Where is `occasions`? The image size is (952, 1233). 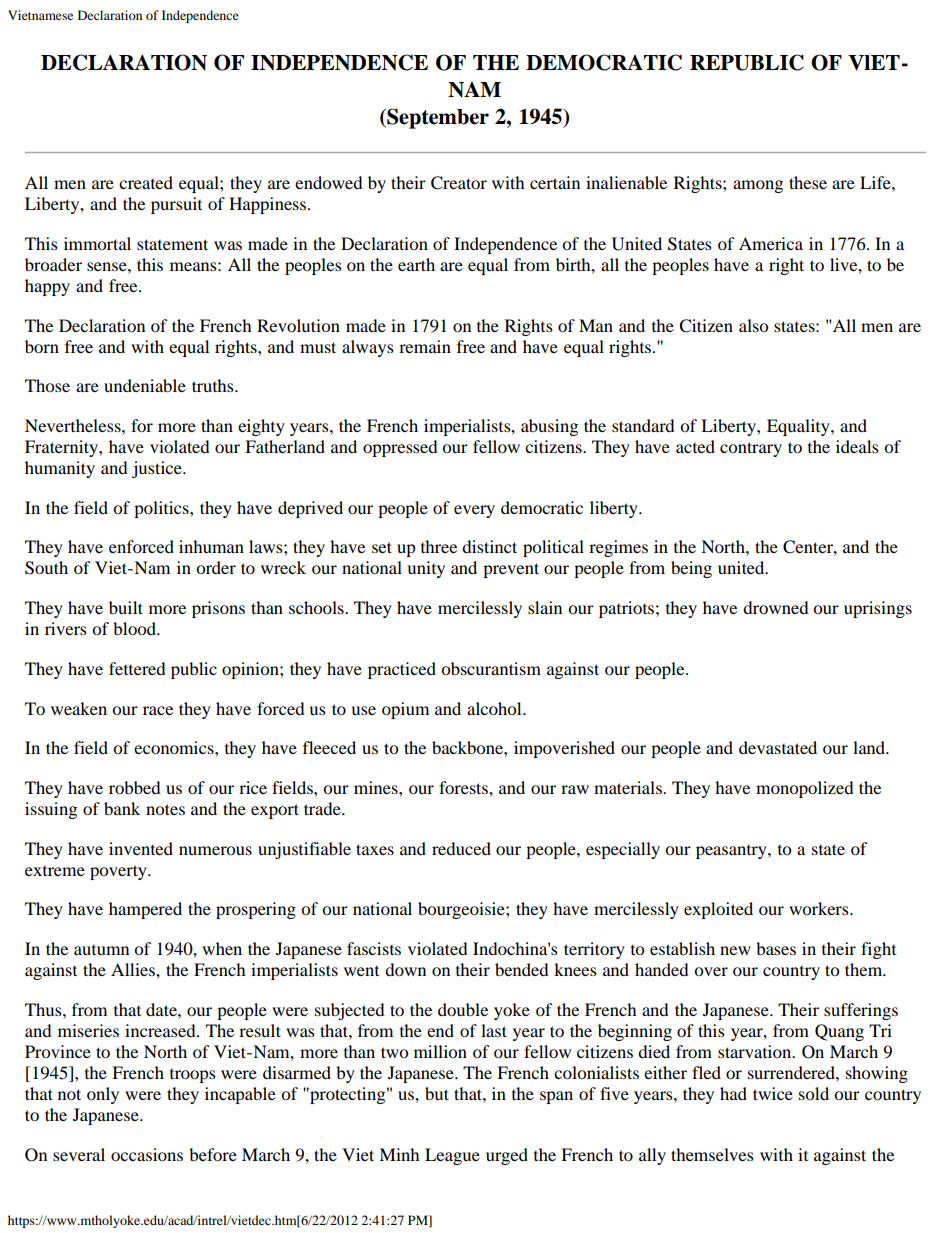
occasions is located at coordinates (147, 1154).
